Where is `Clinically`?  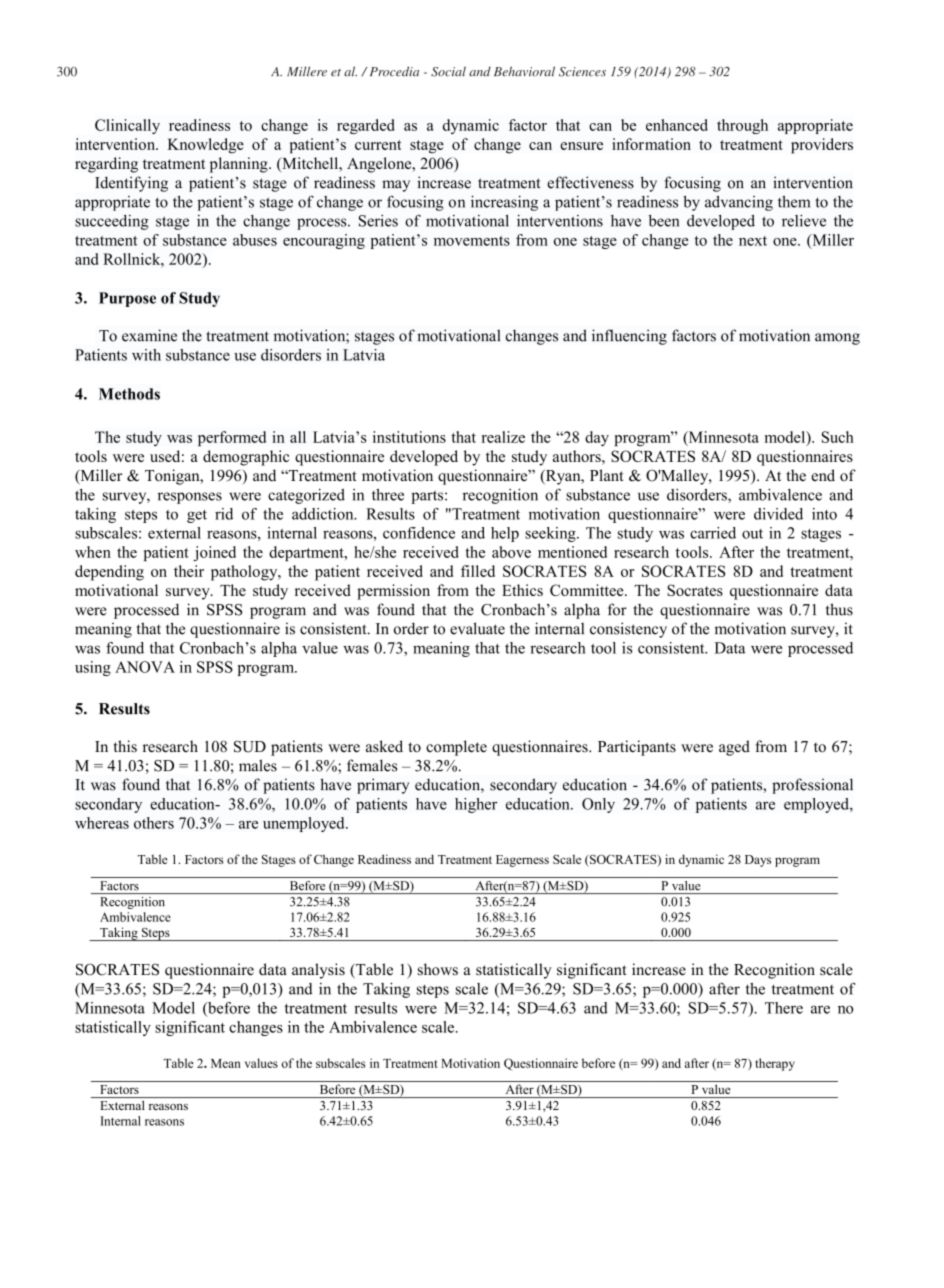
Clinically is located at coordinates (127, 126).
